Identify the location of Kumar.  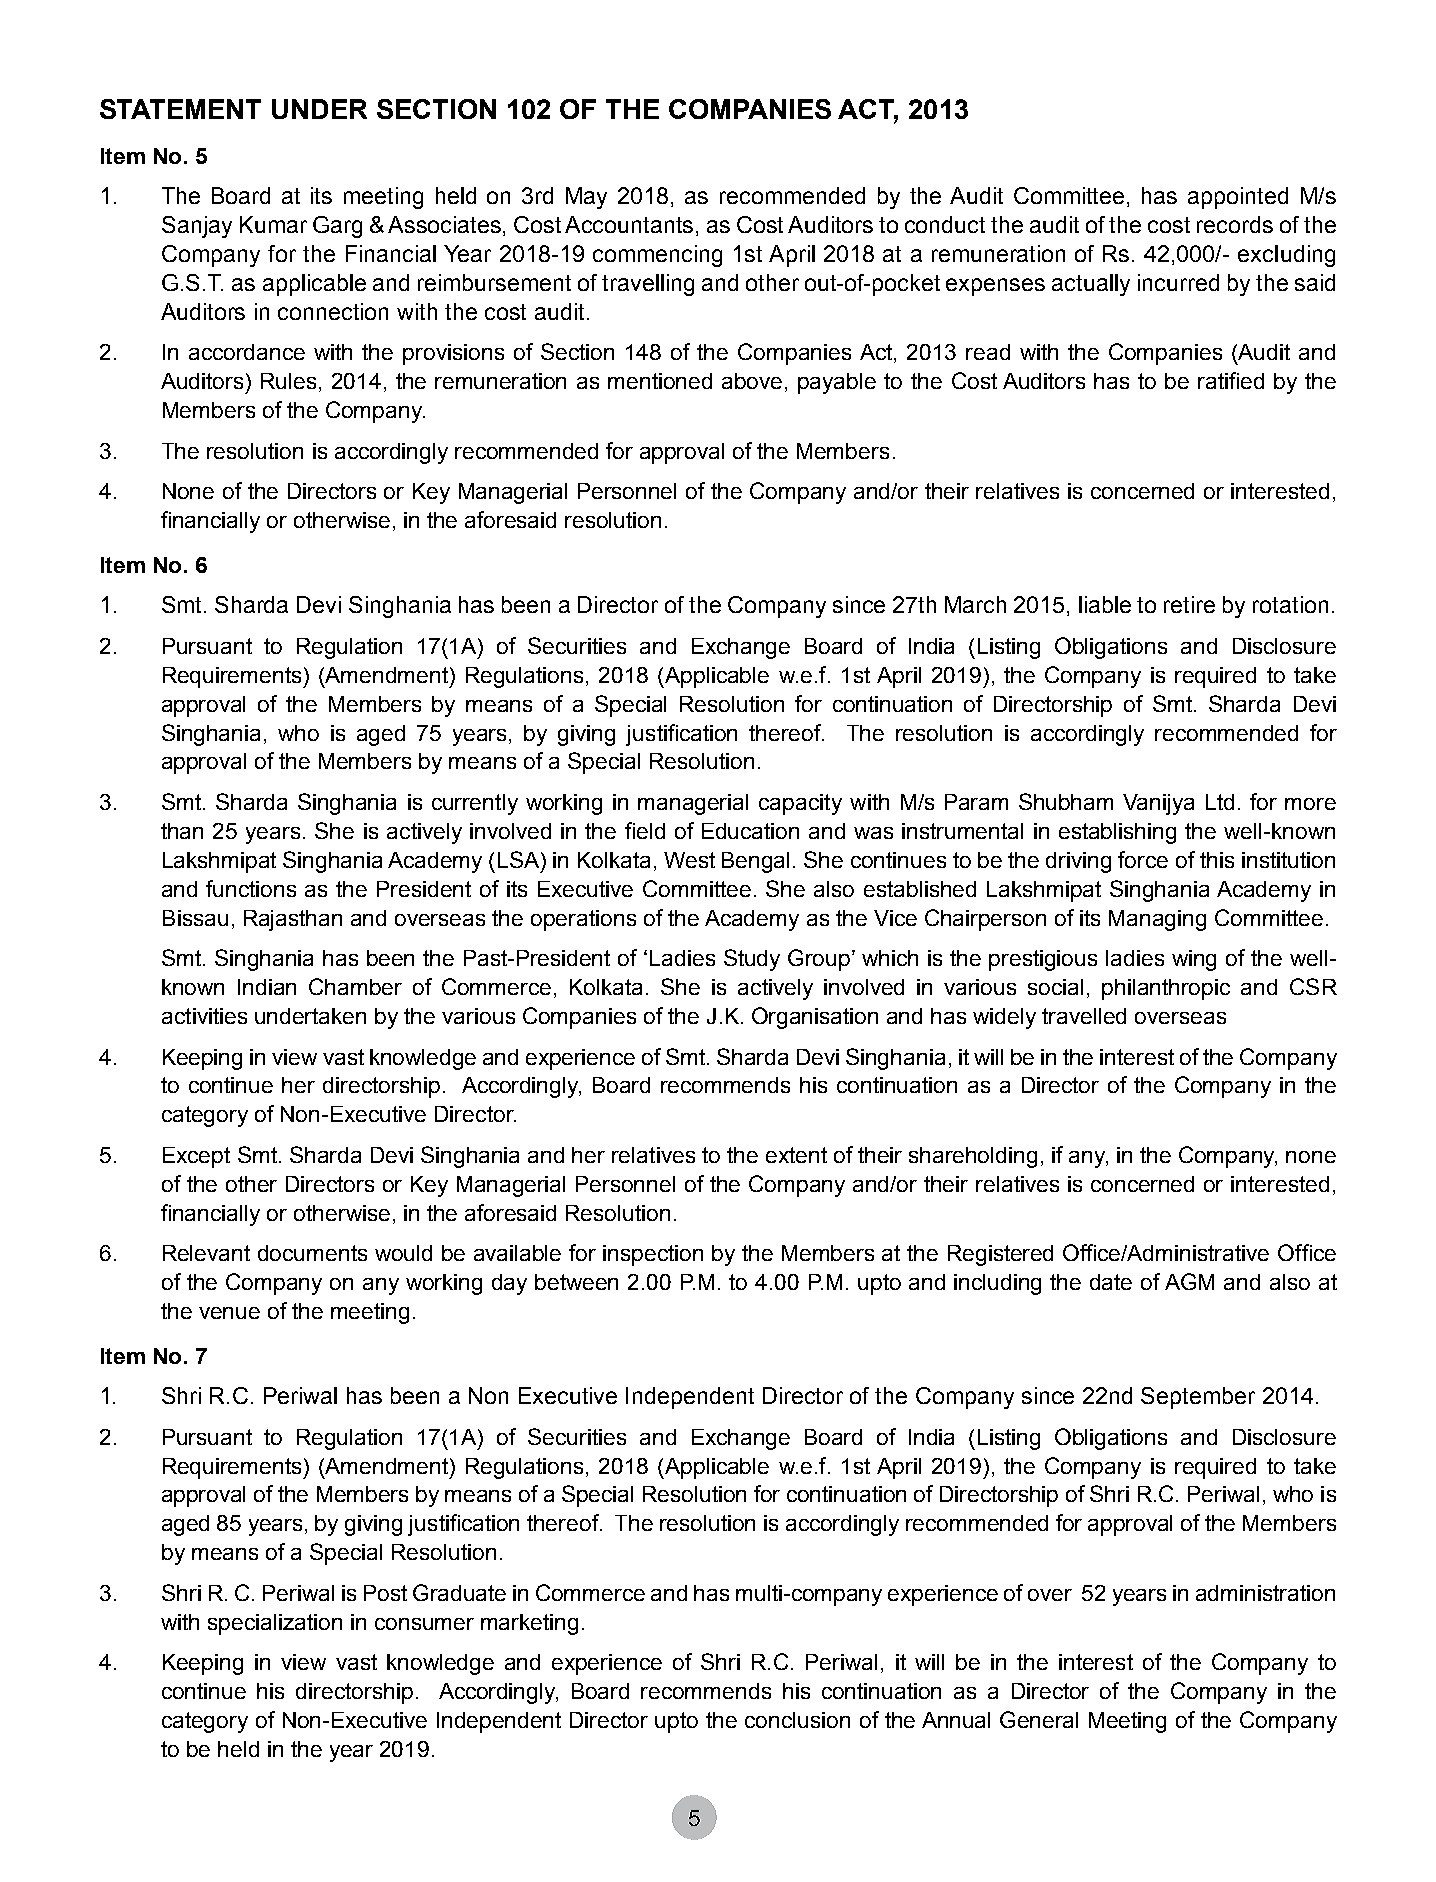
(273, 224).
